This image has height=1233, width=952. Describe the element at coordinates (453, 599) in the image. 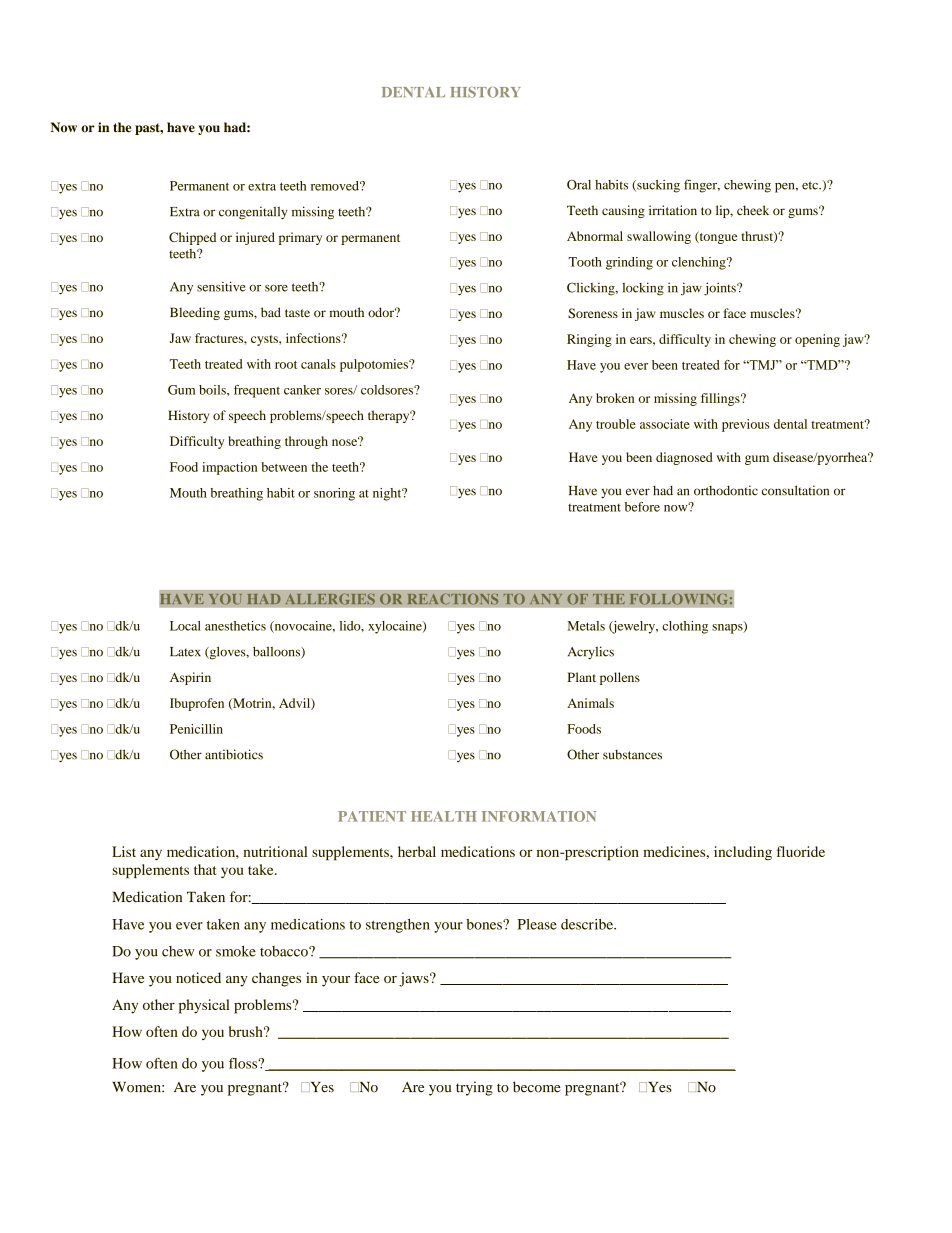

I see `REACTIONS` at that location.
